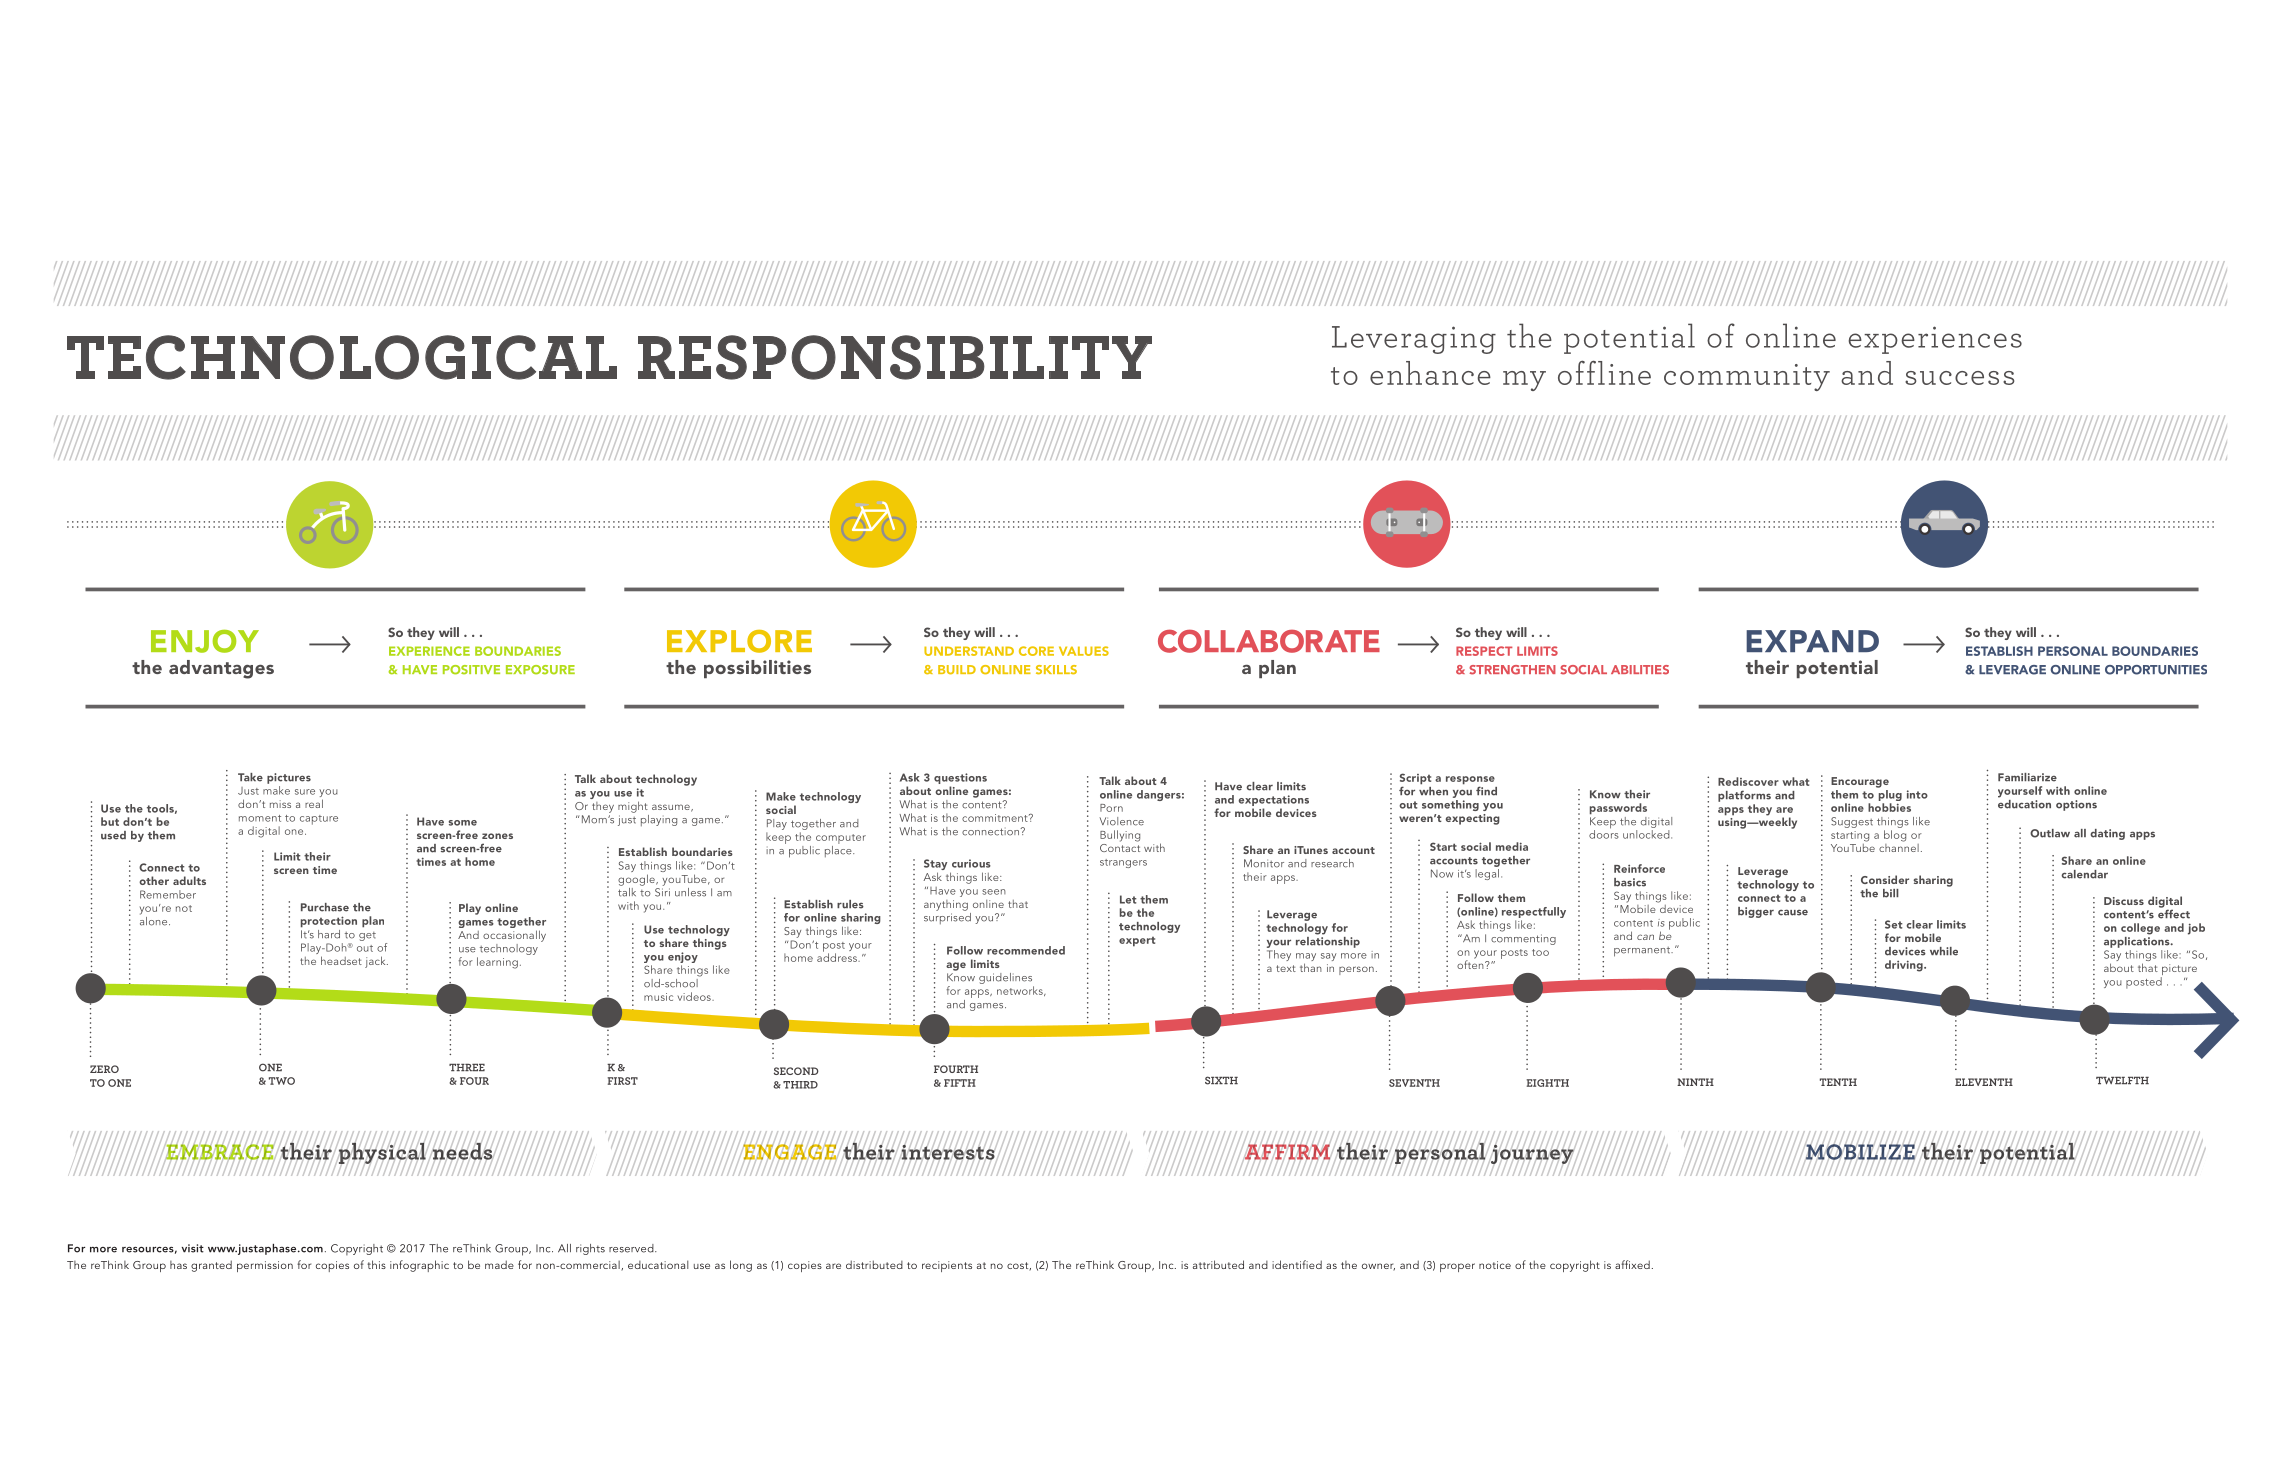 The image size is (2281, 1476). What do you see at coordinates (1917, 794) in the screenshot?
I see `into` at bounding box center [1917, 794].
